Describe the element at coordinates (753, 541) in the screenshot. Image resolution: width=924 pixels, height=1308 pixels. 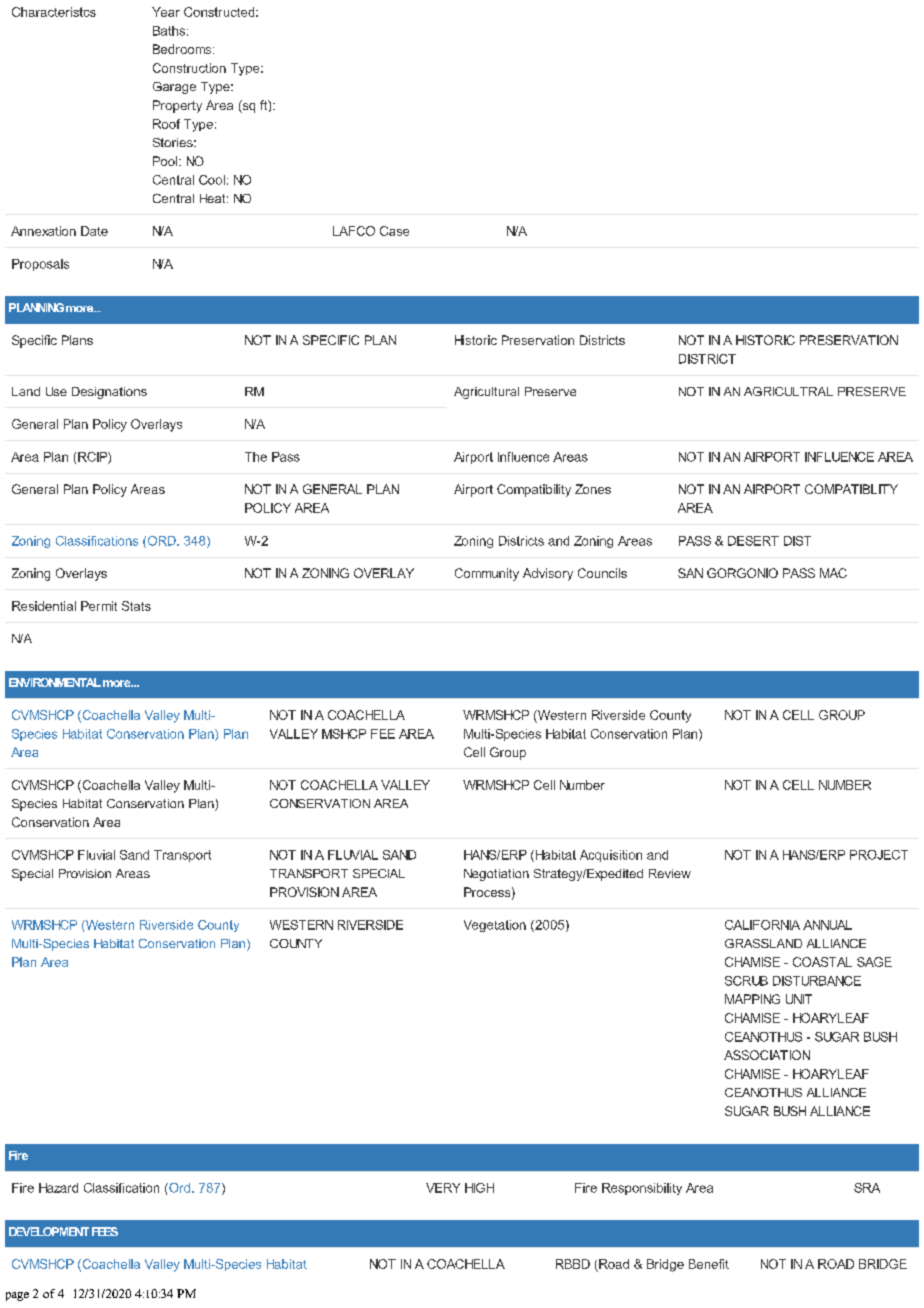
I see `DESERT` at that location.
